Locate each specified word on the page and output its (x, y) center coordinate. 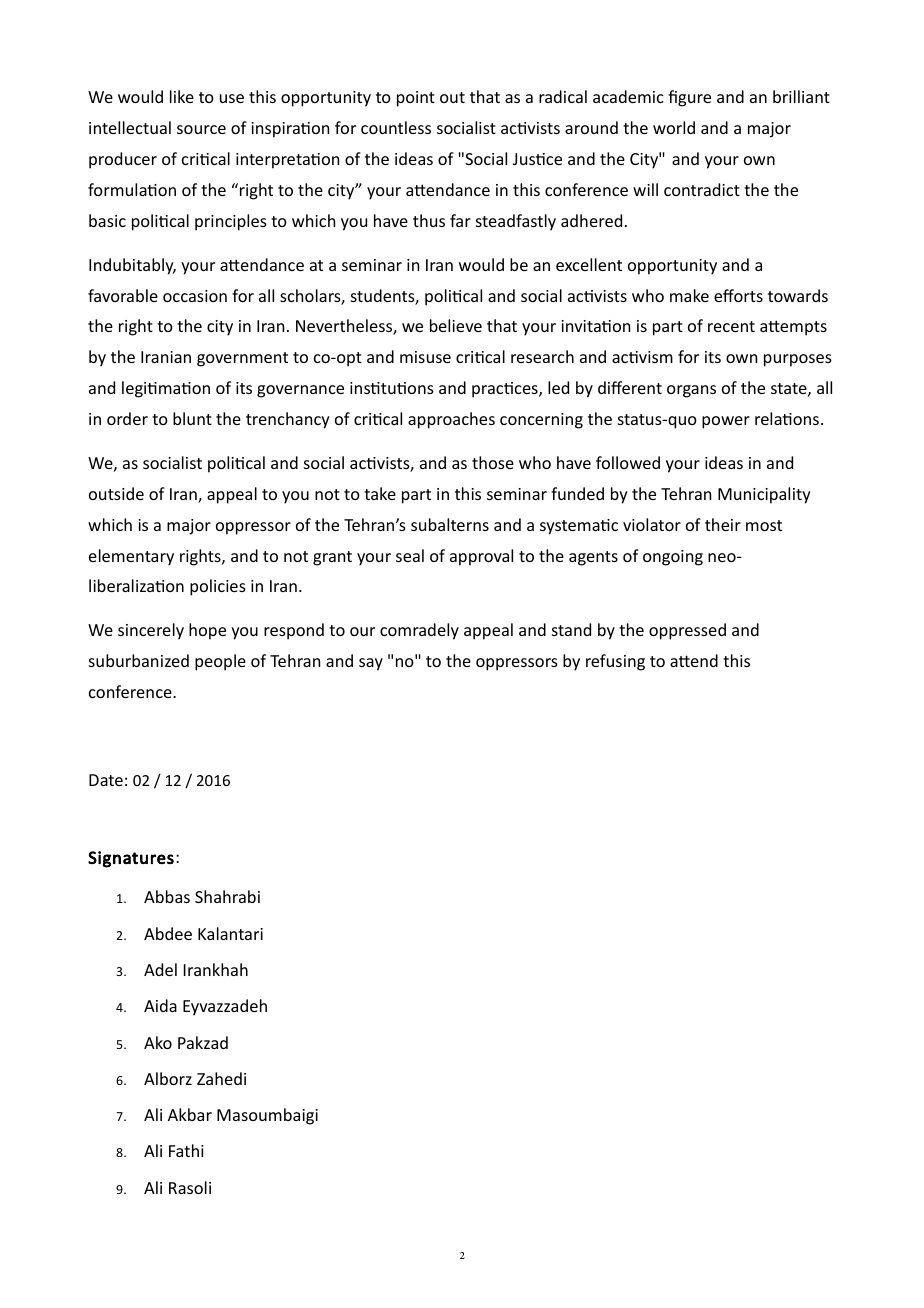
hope (207, 631)
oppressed (687, 631)
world (674, 127)
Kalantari (230, 933)
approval (481, 557)
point (416, 99)
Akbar (190, 1114)
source (201, 129)
